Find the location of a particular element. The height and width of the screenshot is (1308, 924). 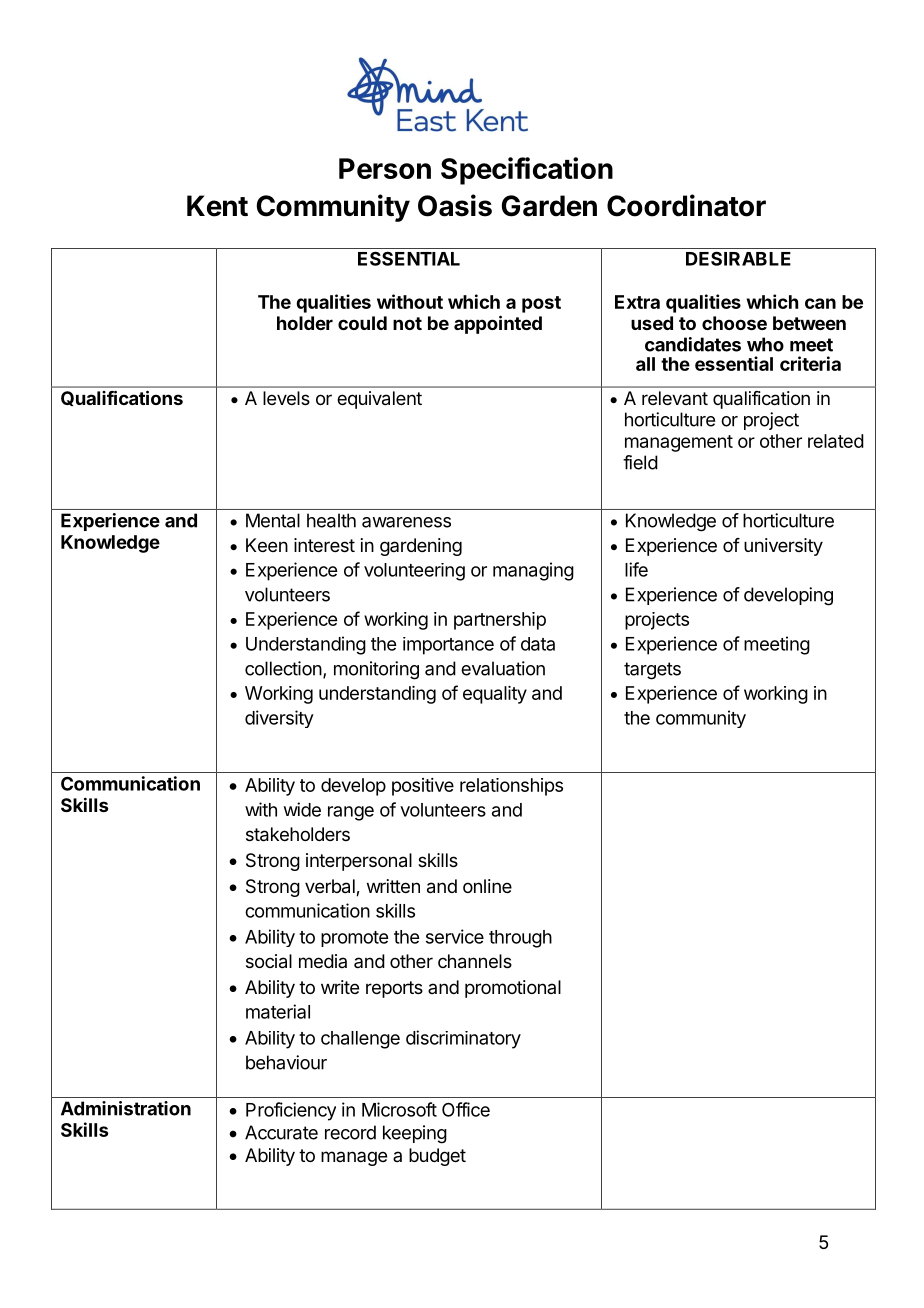

targets is located at coordinates (652, 671).
